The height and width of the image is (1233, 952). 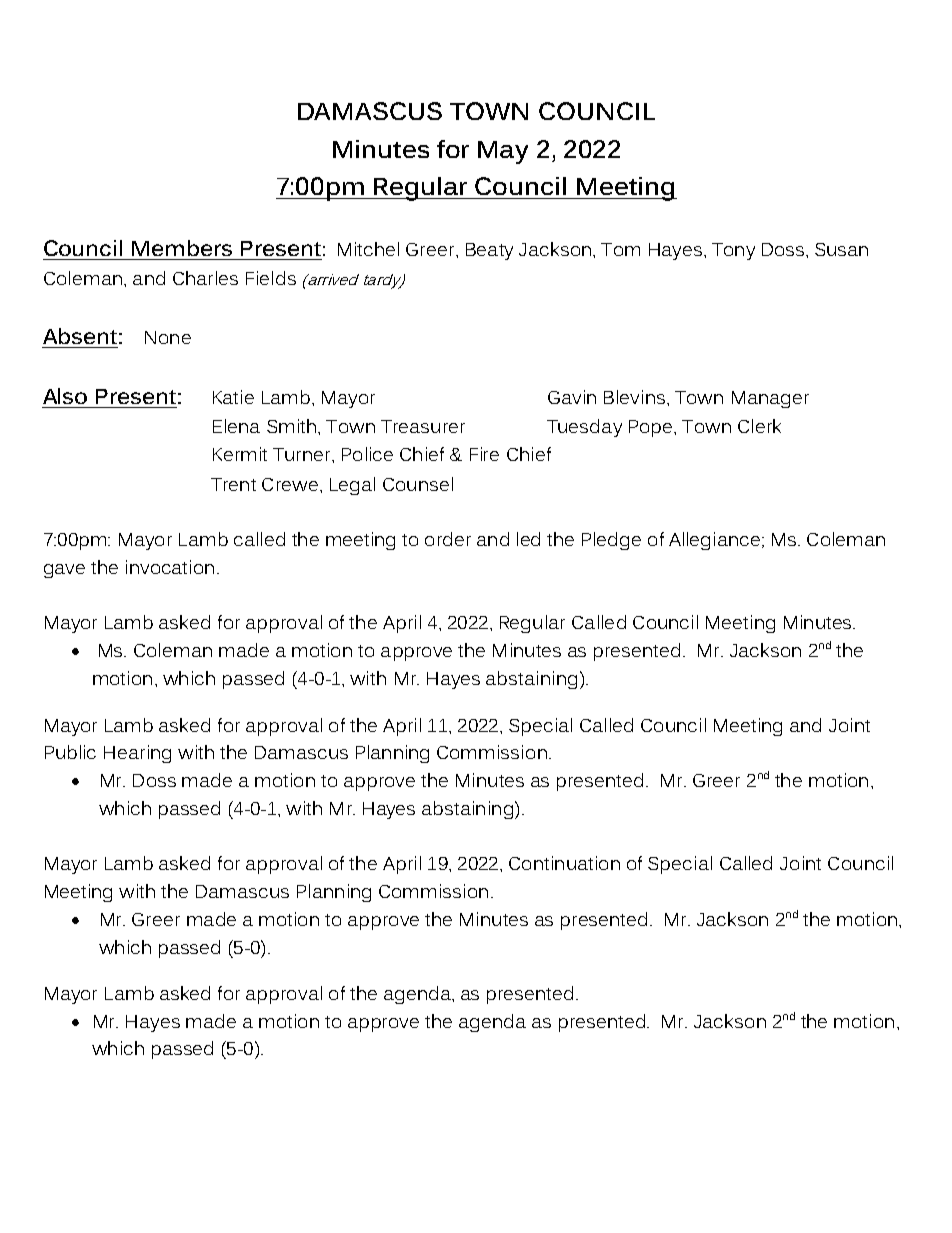 What do you see at coordinates (620, 249) in the image?
I see `Tom` at bounding box center [620, 249].
